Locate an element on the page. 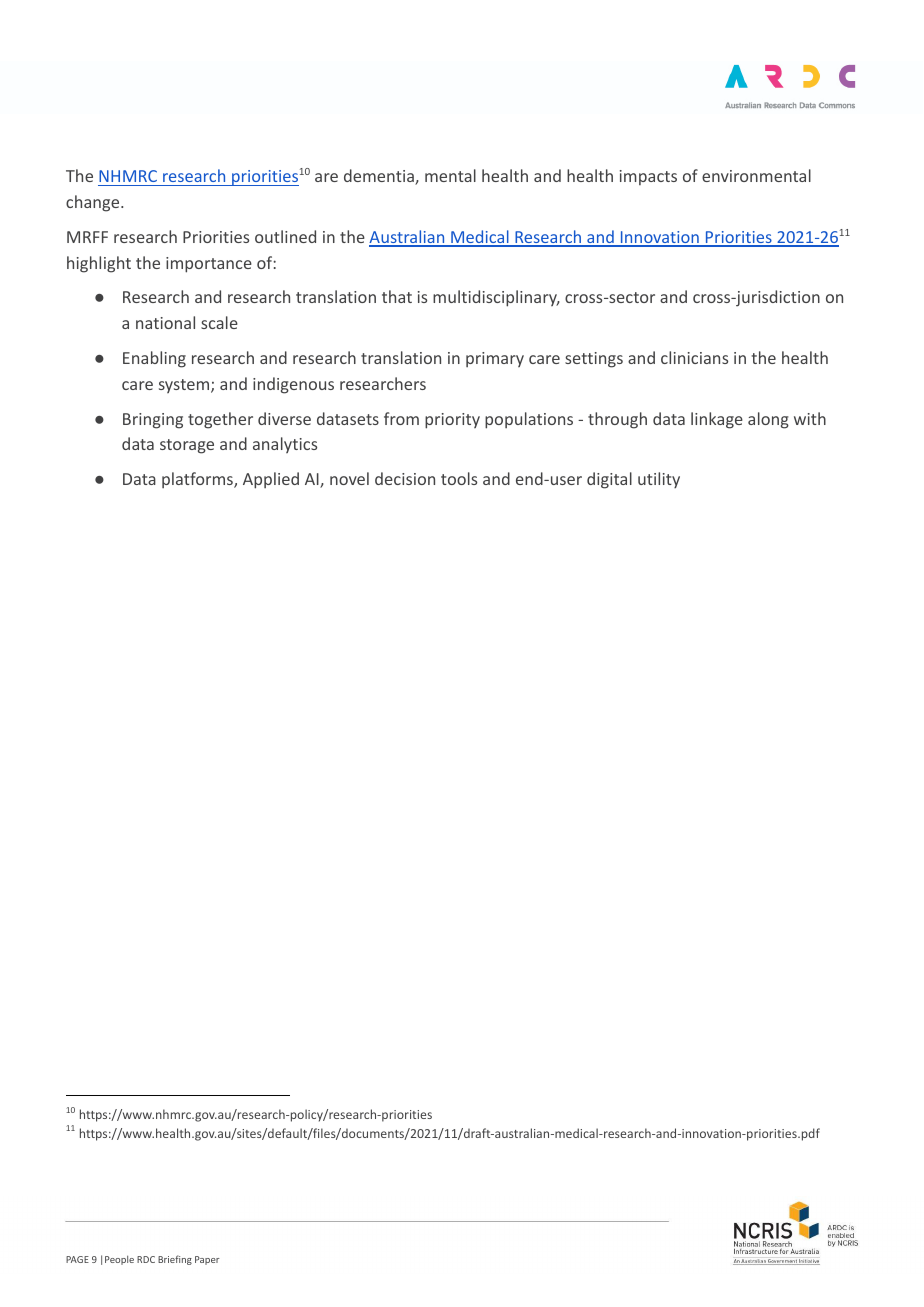 The width and height of the image is (924, 1307). impacts is located at coordinates (648, 177).
